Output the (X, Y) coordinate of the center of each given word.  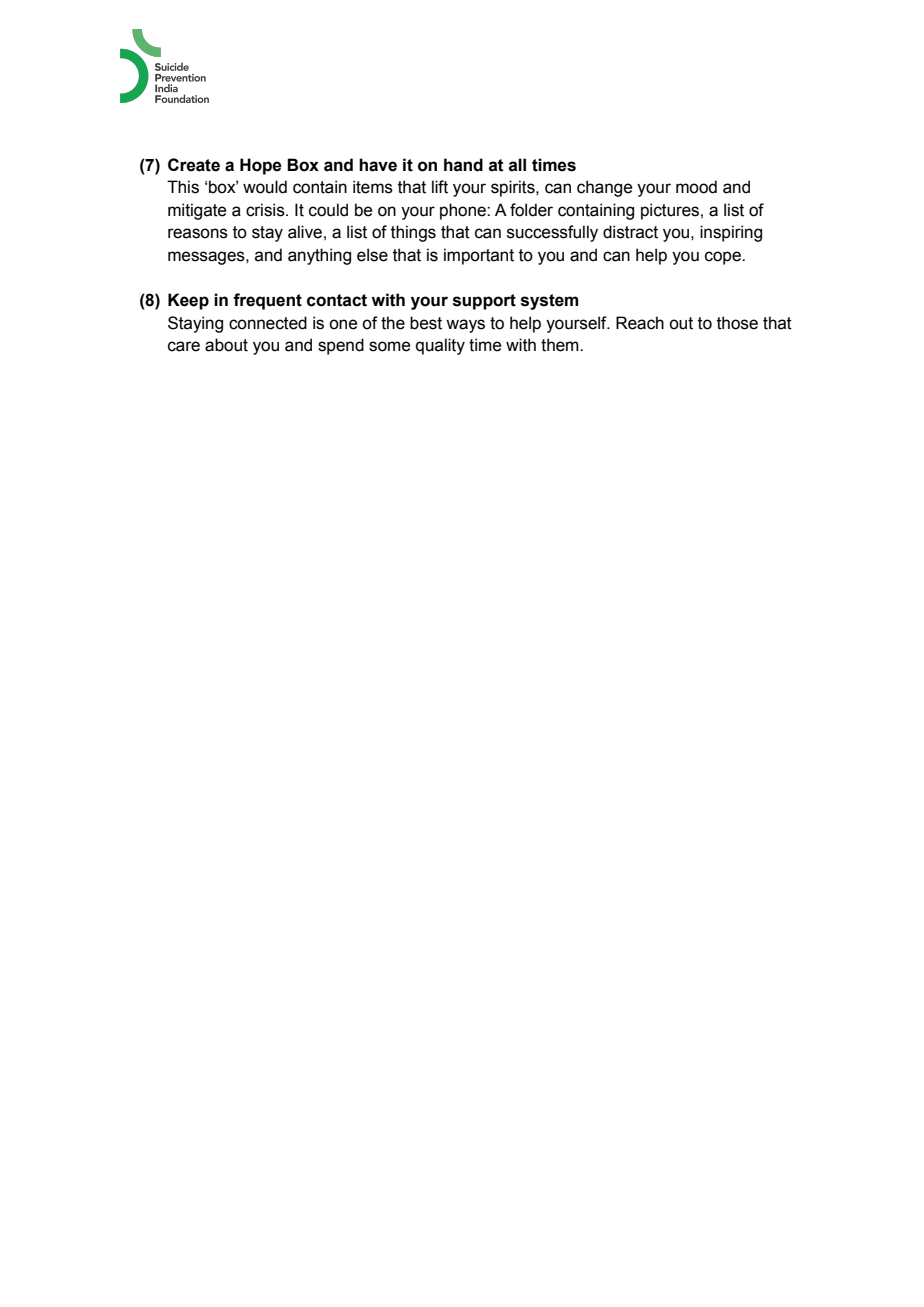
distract (630, 232)
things (413, 233)
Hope (261, 166)
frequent (267, 301)
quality (440, 346)
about (226, 345)
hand (463, 165)
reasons (198, 233)
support (484, 302)
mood (696, 187)
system (549, 302)
